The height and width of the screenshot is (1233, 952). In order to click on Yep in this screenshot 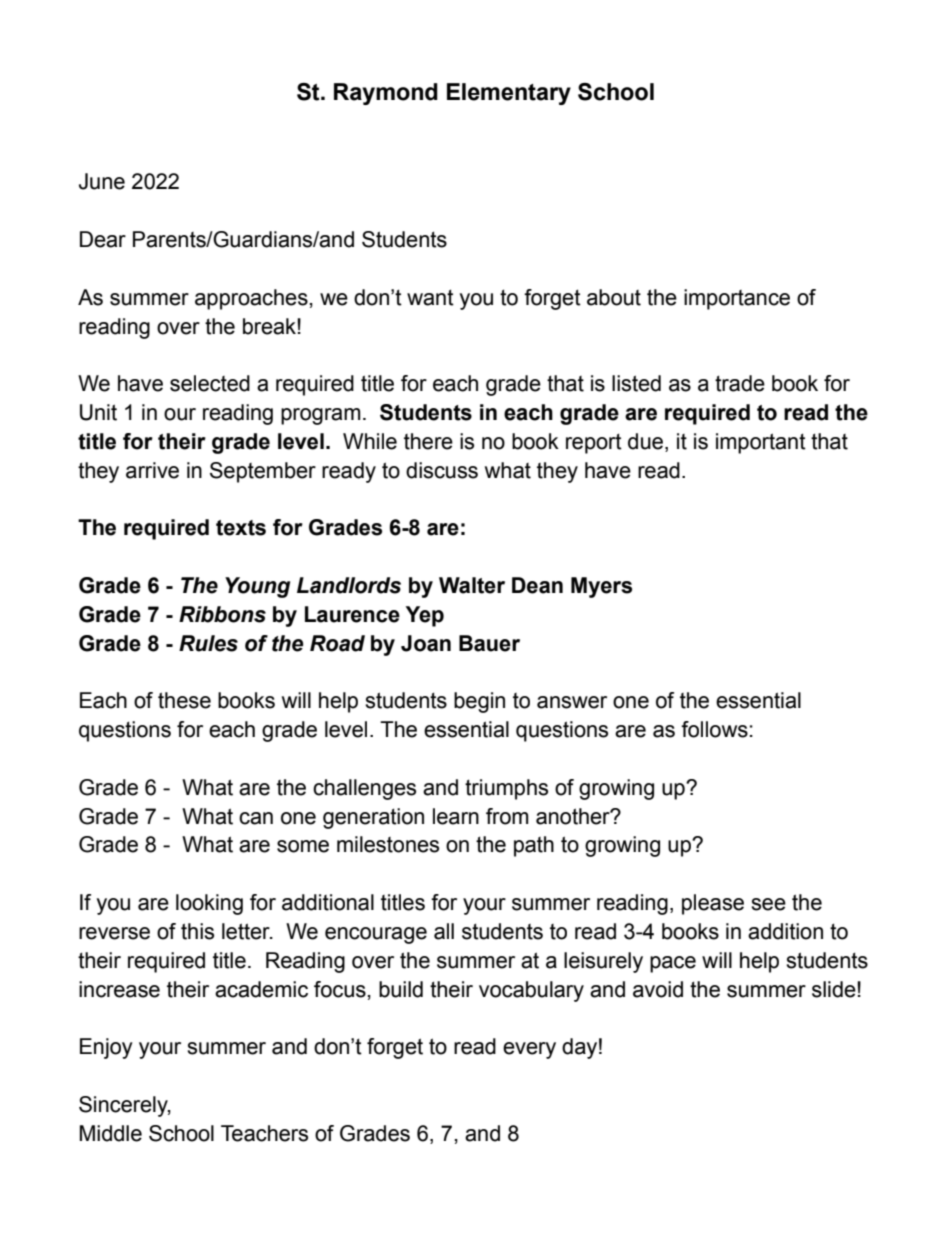, I will do `click(425, 616)`.
